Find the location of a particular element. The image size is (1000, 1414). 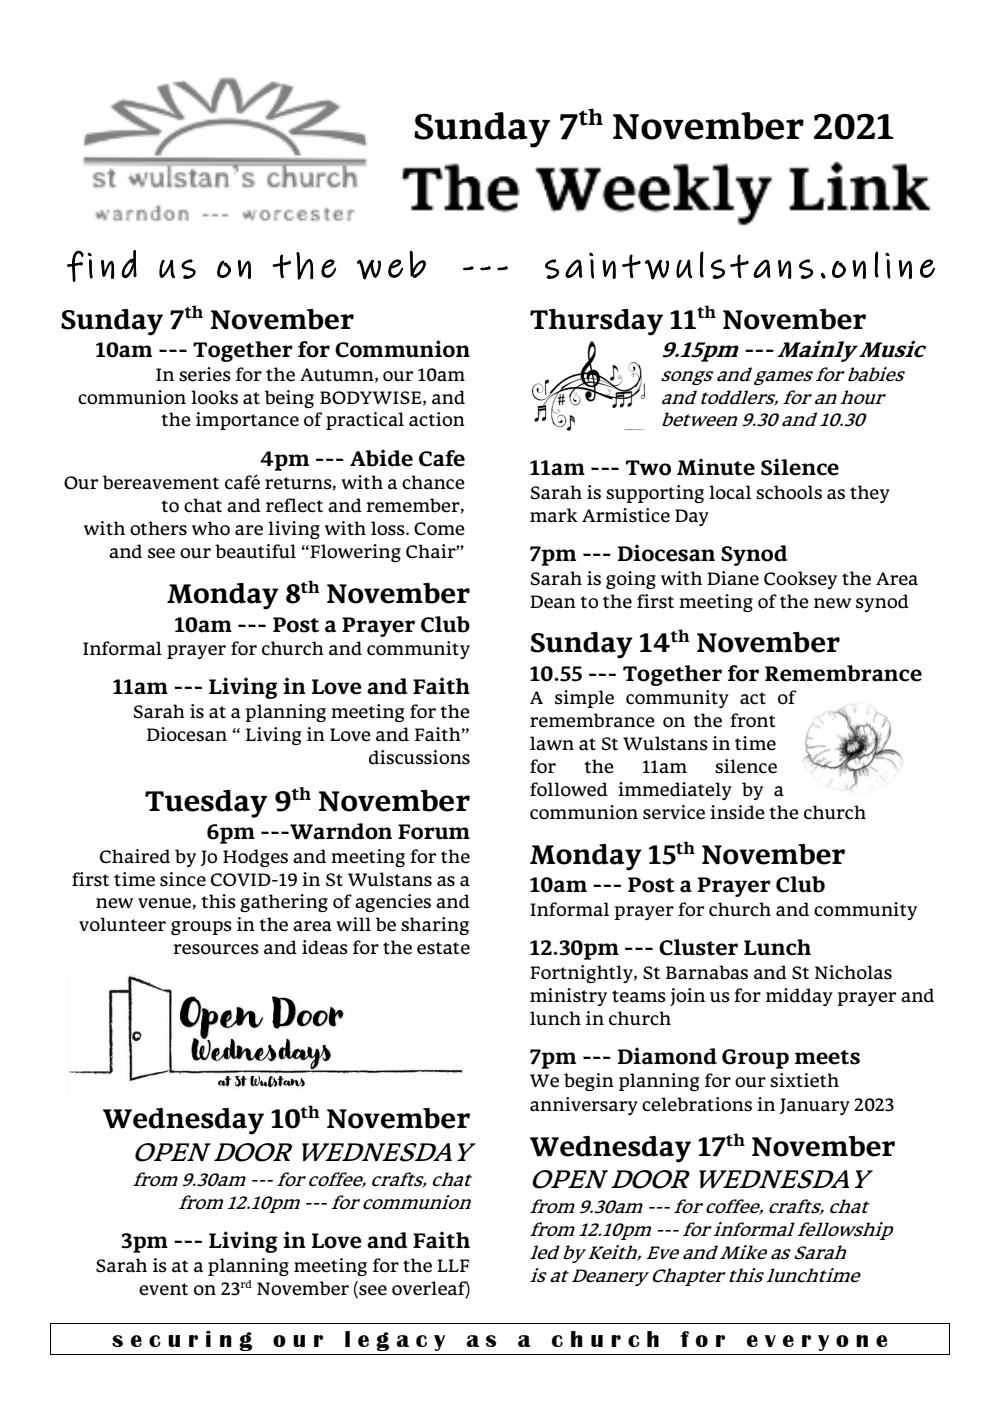

lawn is located at coordinates (552, 743).
